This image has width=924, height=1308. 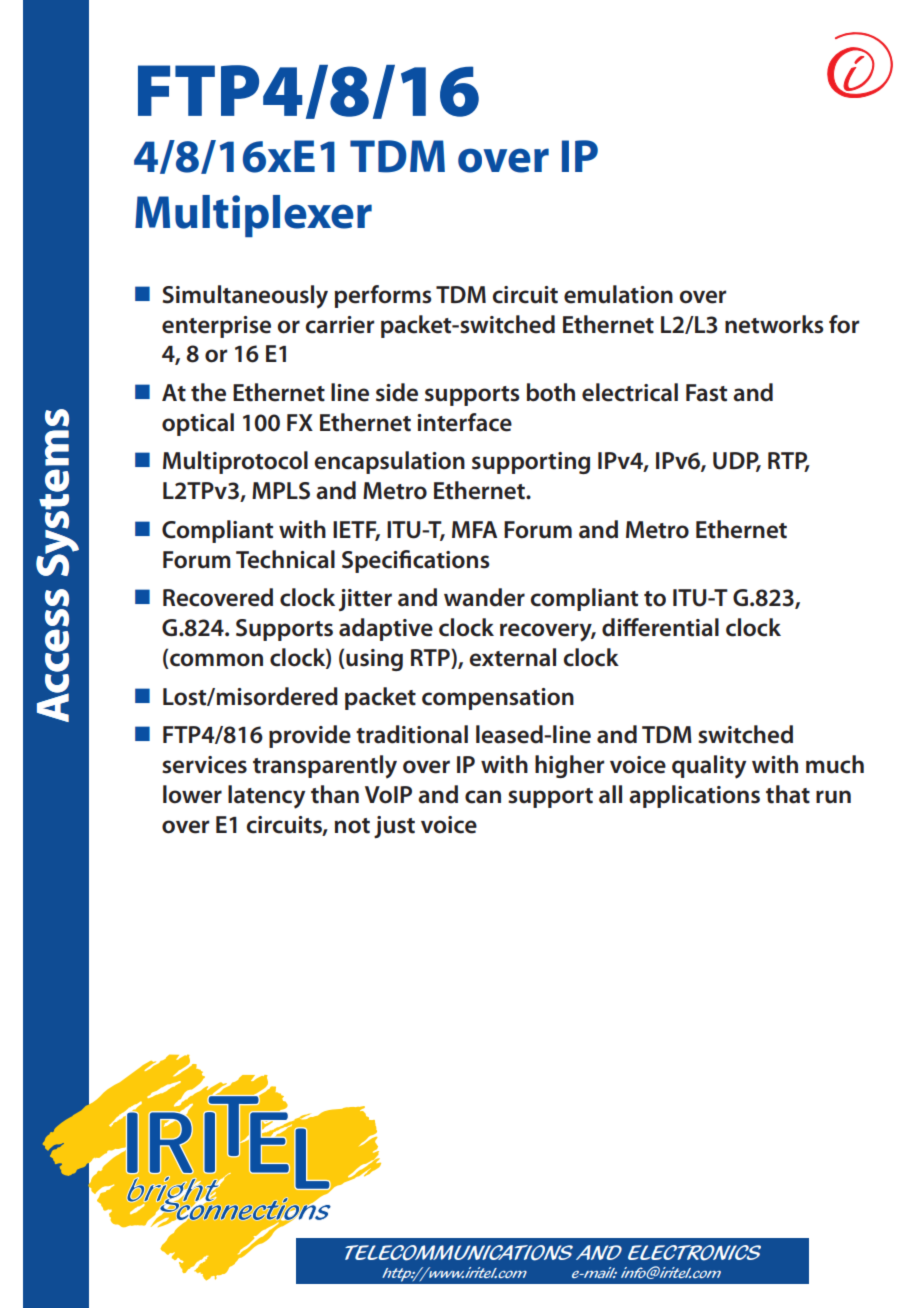 What do you see at coordinates (709, 767) in the image?
I see `quality` at bounding box center [709, 767].
